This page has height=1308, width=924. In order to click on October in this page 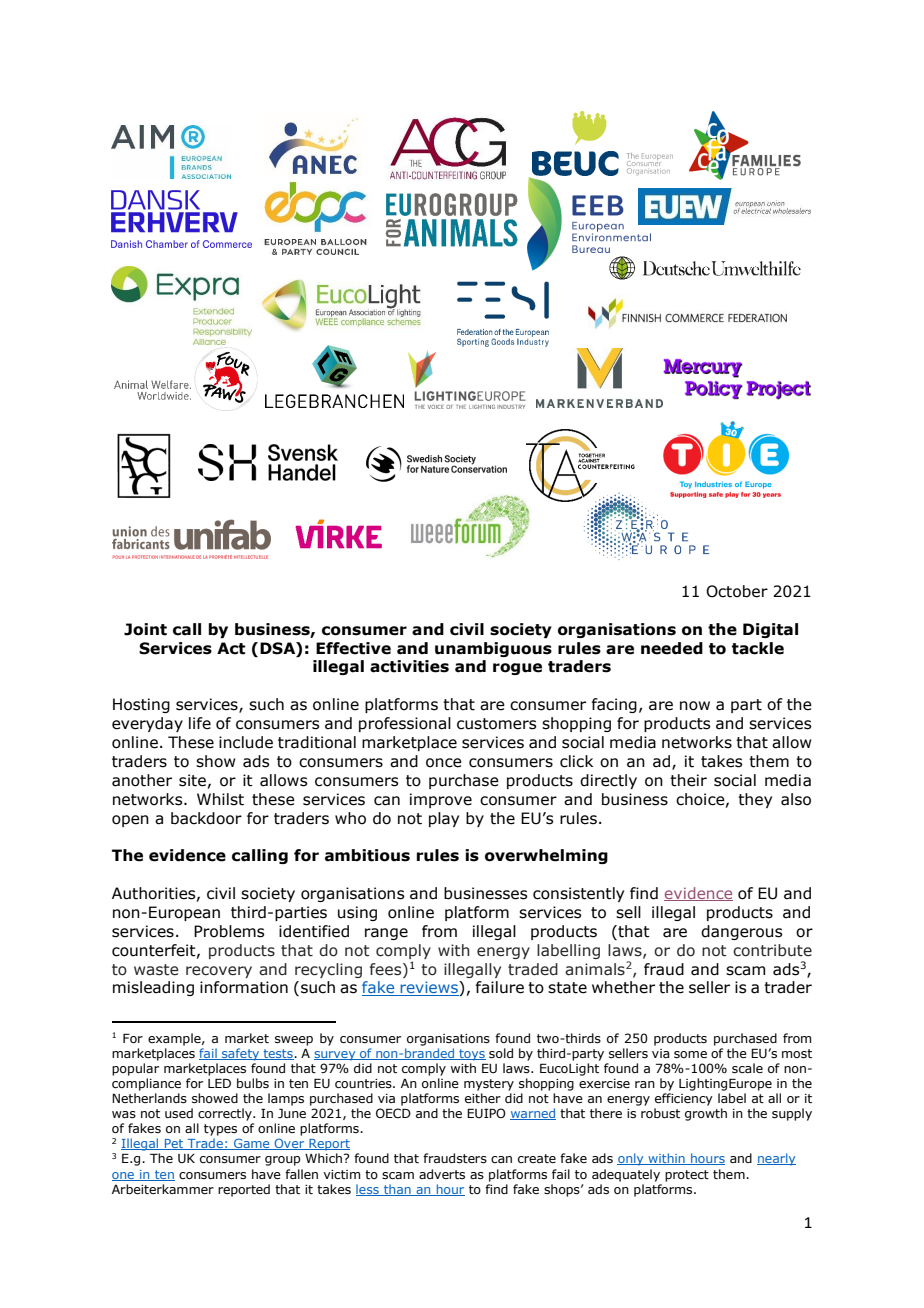, I will do `click(737, 591)`.
